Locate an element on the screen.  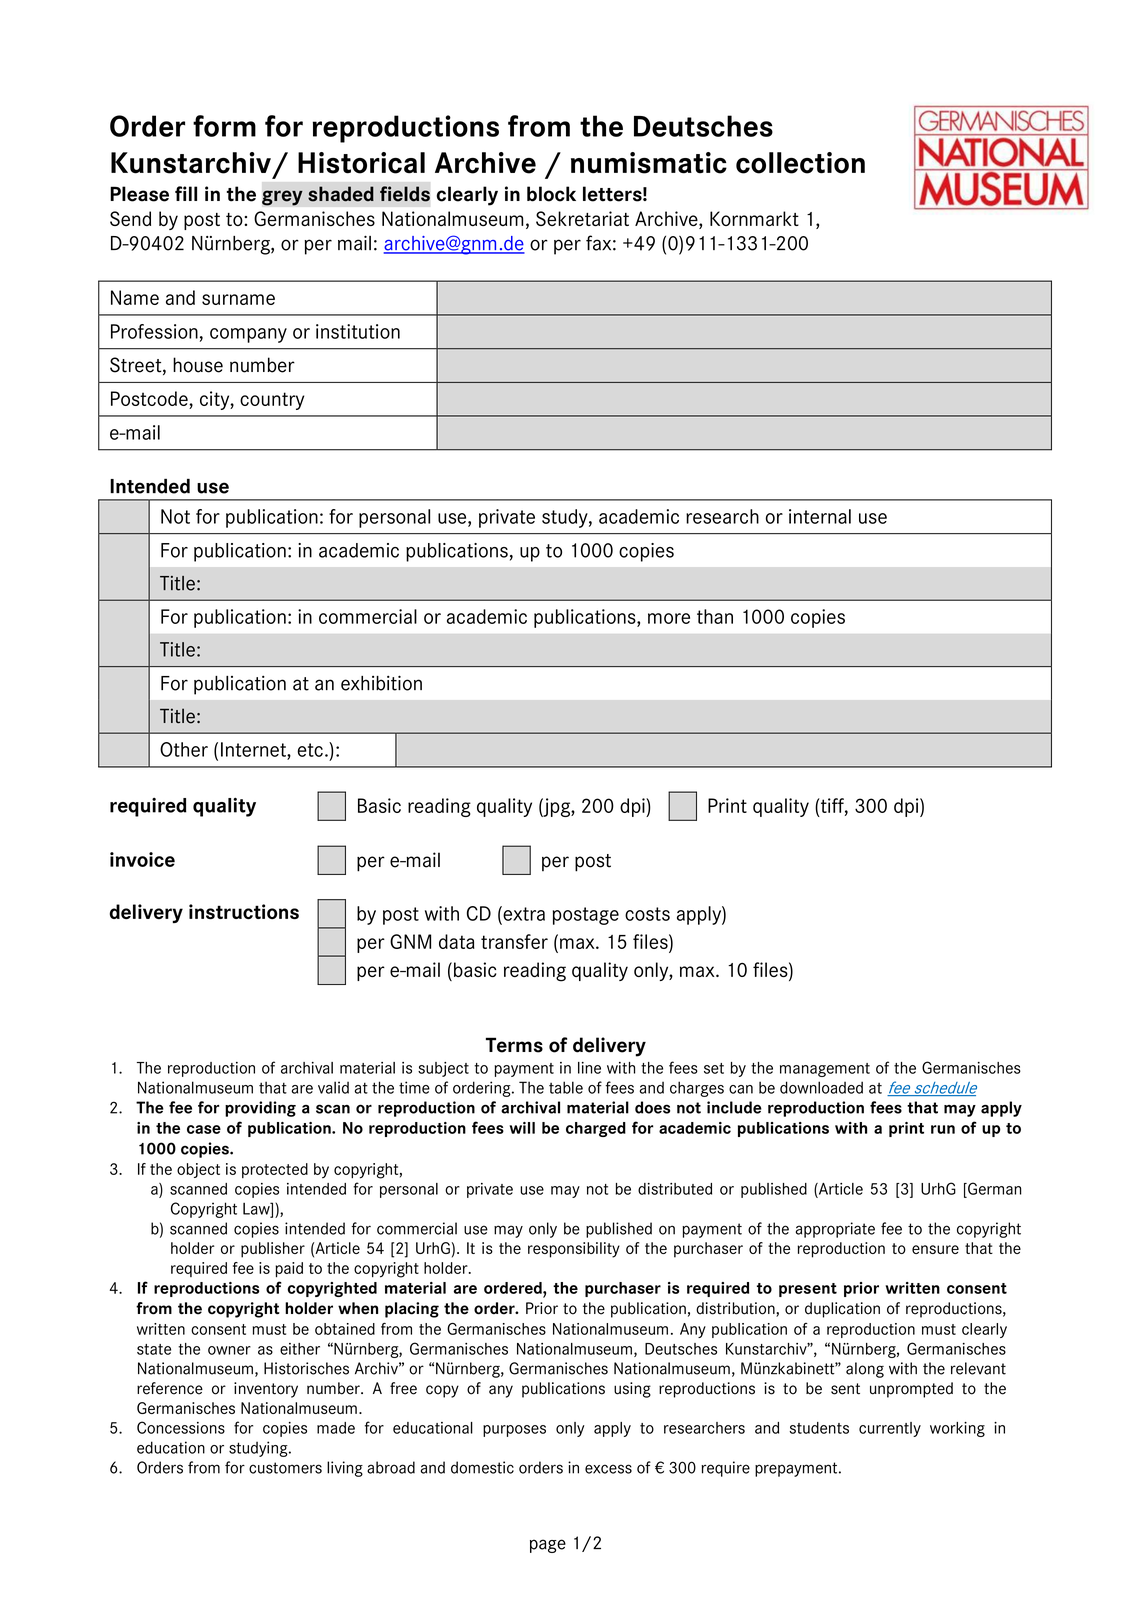
table is located at coordinates (566, 1087).
